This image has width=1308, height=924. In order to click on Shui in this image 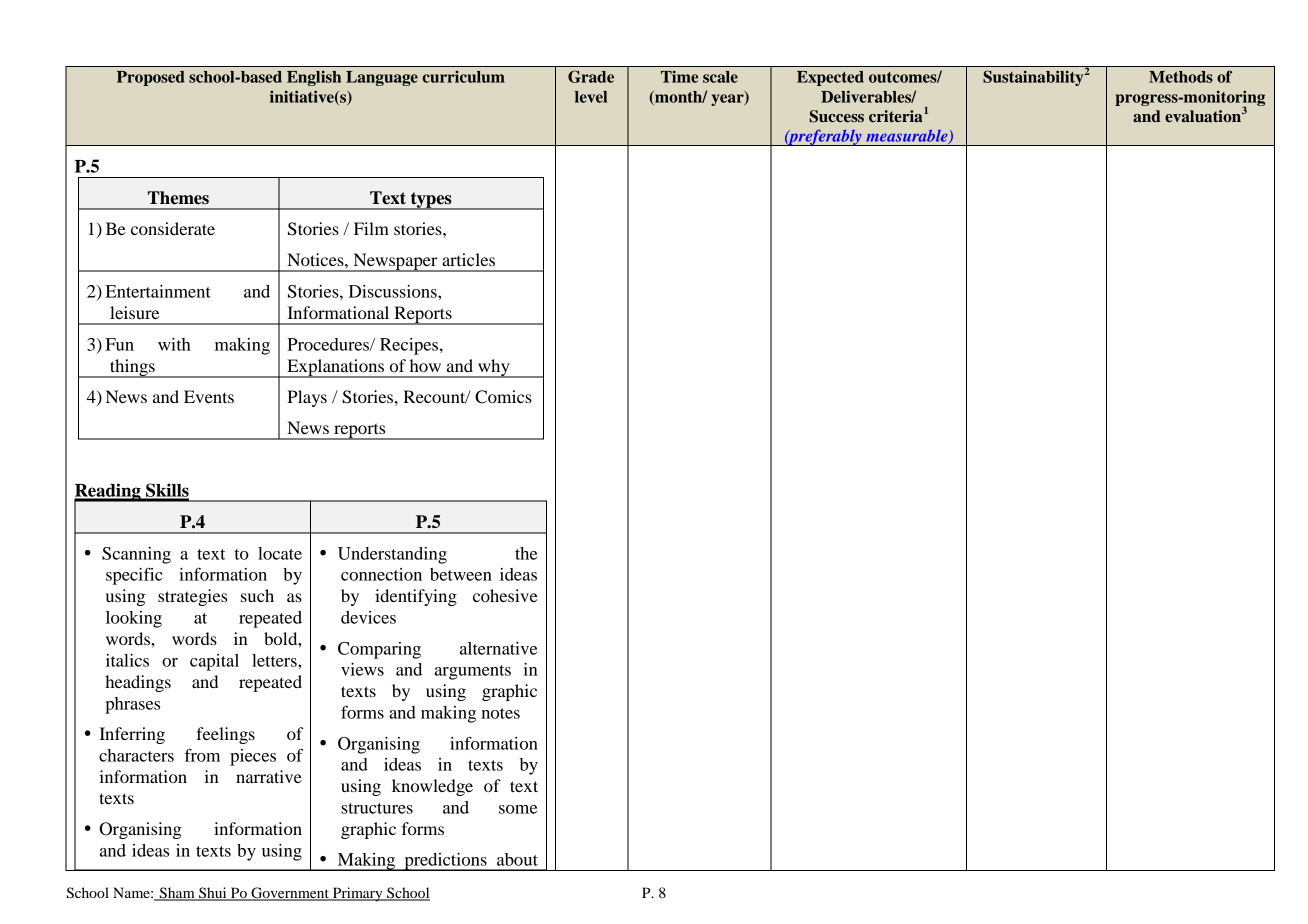, I will do `click(213, 894)`.
